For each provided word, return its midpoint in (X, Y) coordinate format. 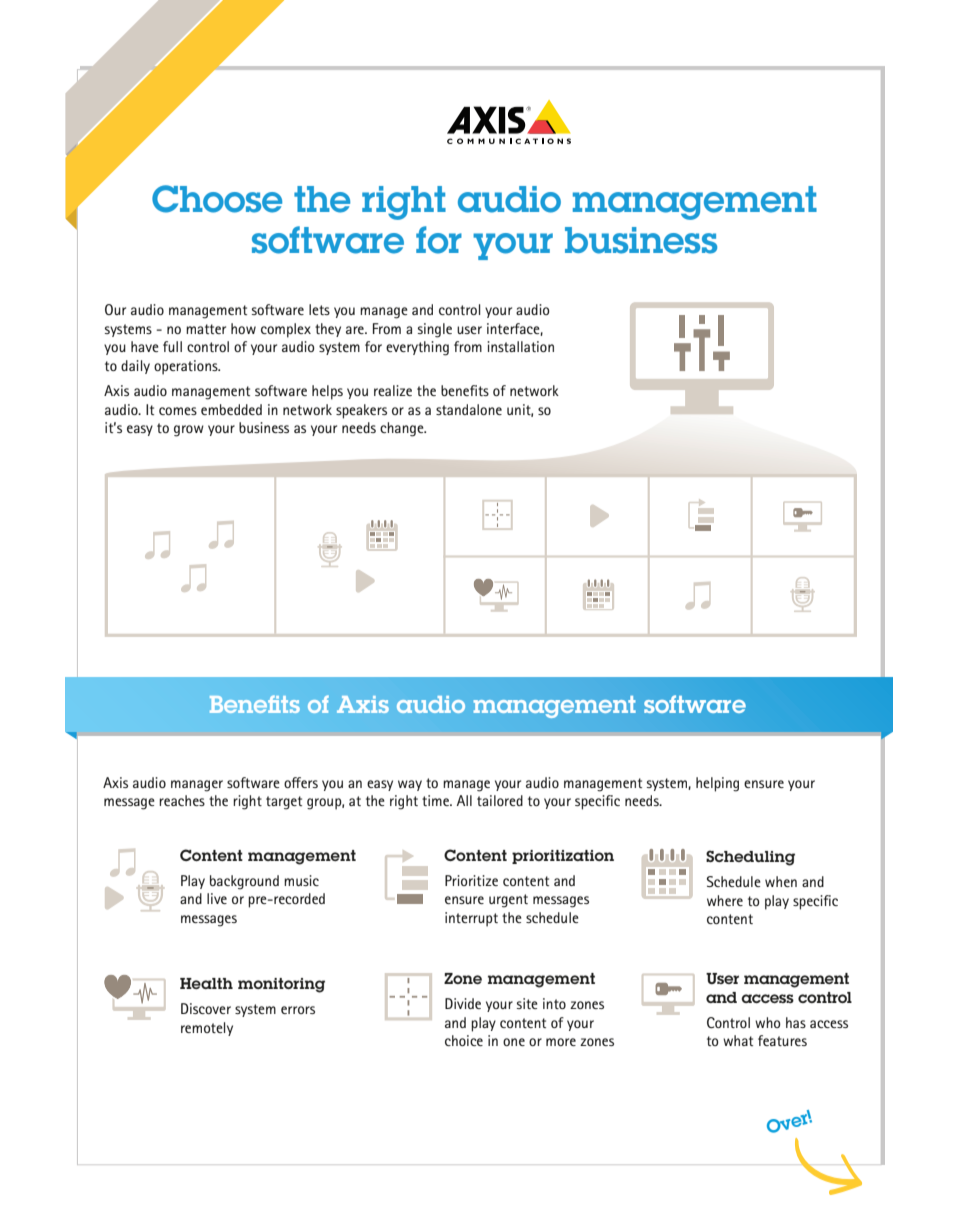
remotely (207, 1029)
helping (717, 784)
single (435, 330)
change (403, 429)
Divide (463, 1003)
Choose (217, 199)
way (410, 785)
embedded (231, 409)
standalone (469, 409)
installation (520, 346)
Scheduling (750, 858)
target (284, 803)
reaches (182, 800)
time (436, 800)
